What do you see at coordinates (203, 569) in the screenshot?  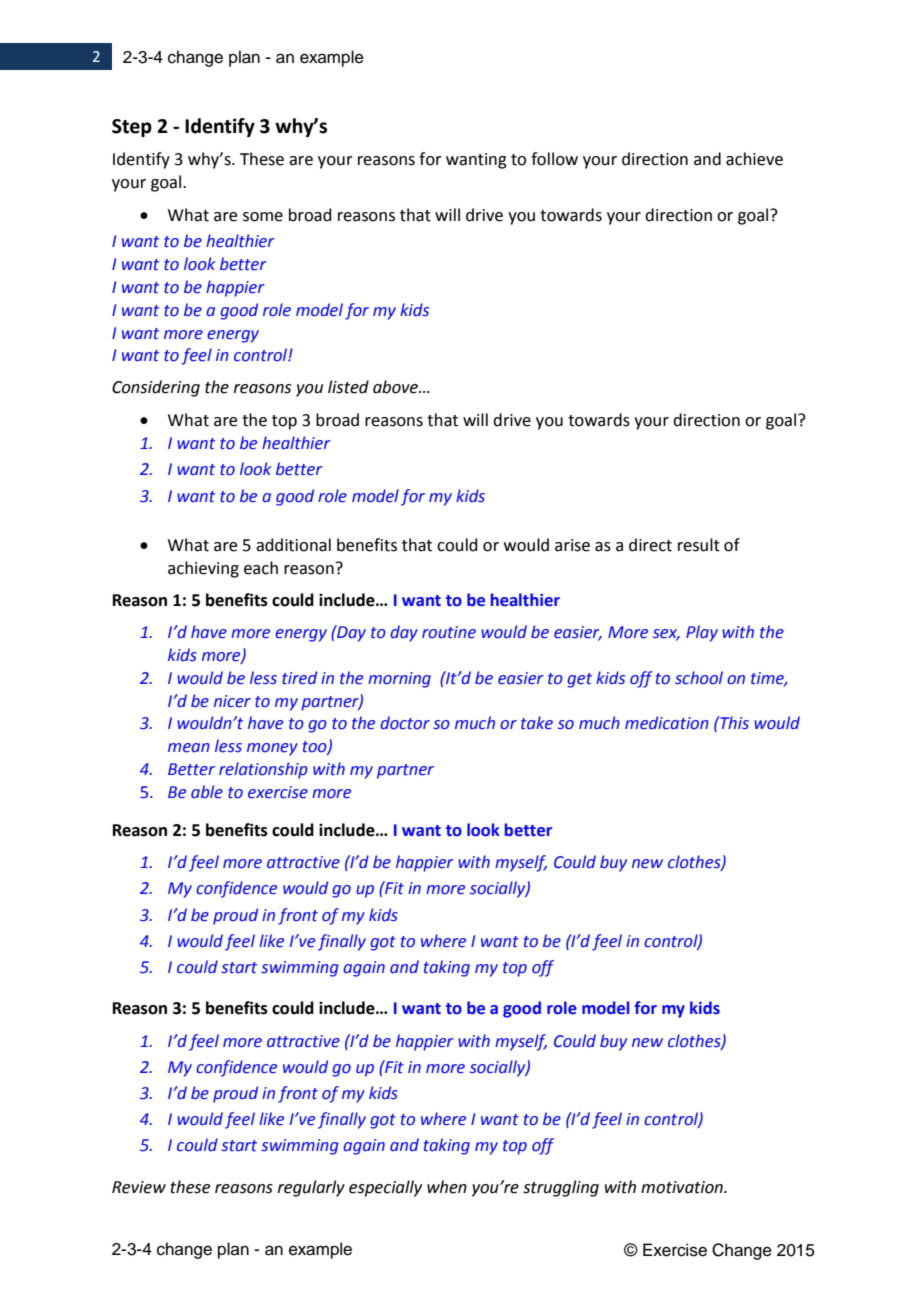 I see `achieving` at bounding box center [203, 569].
